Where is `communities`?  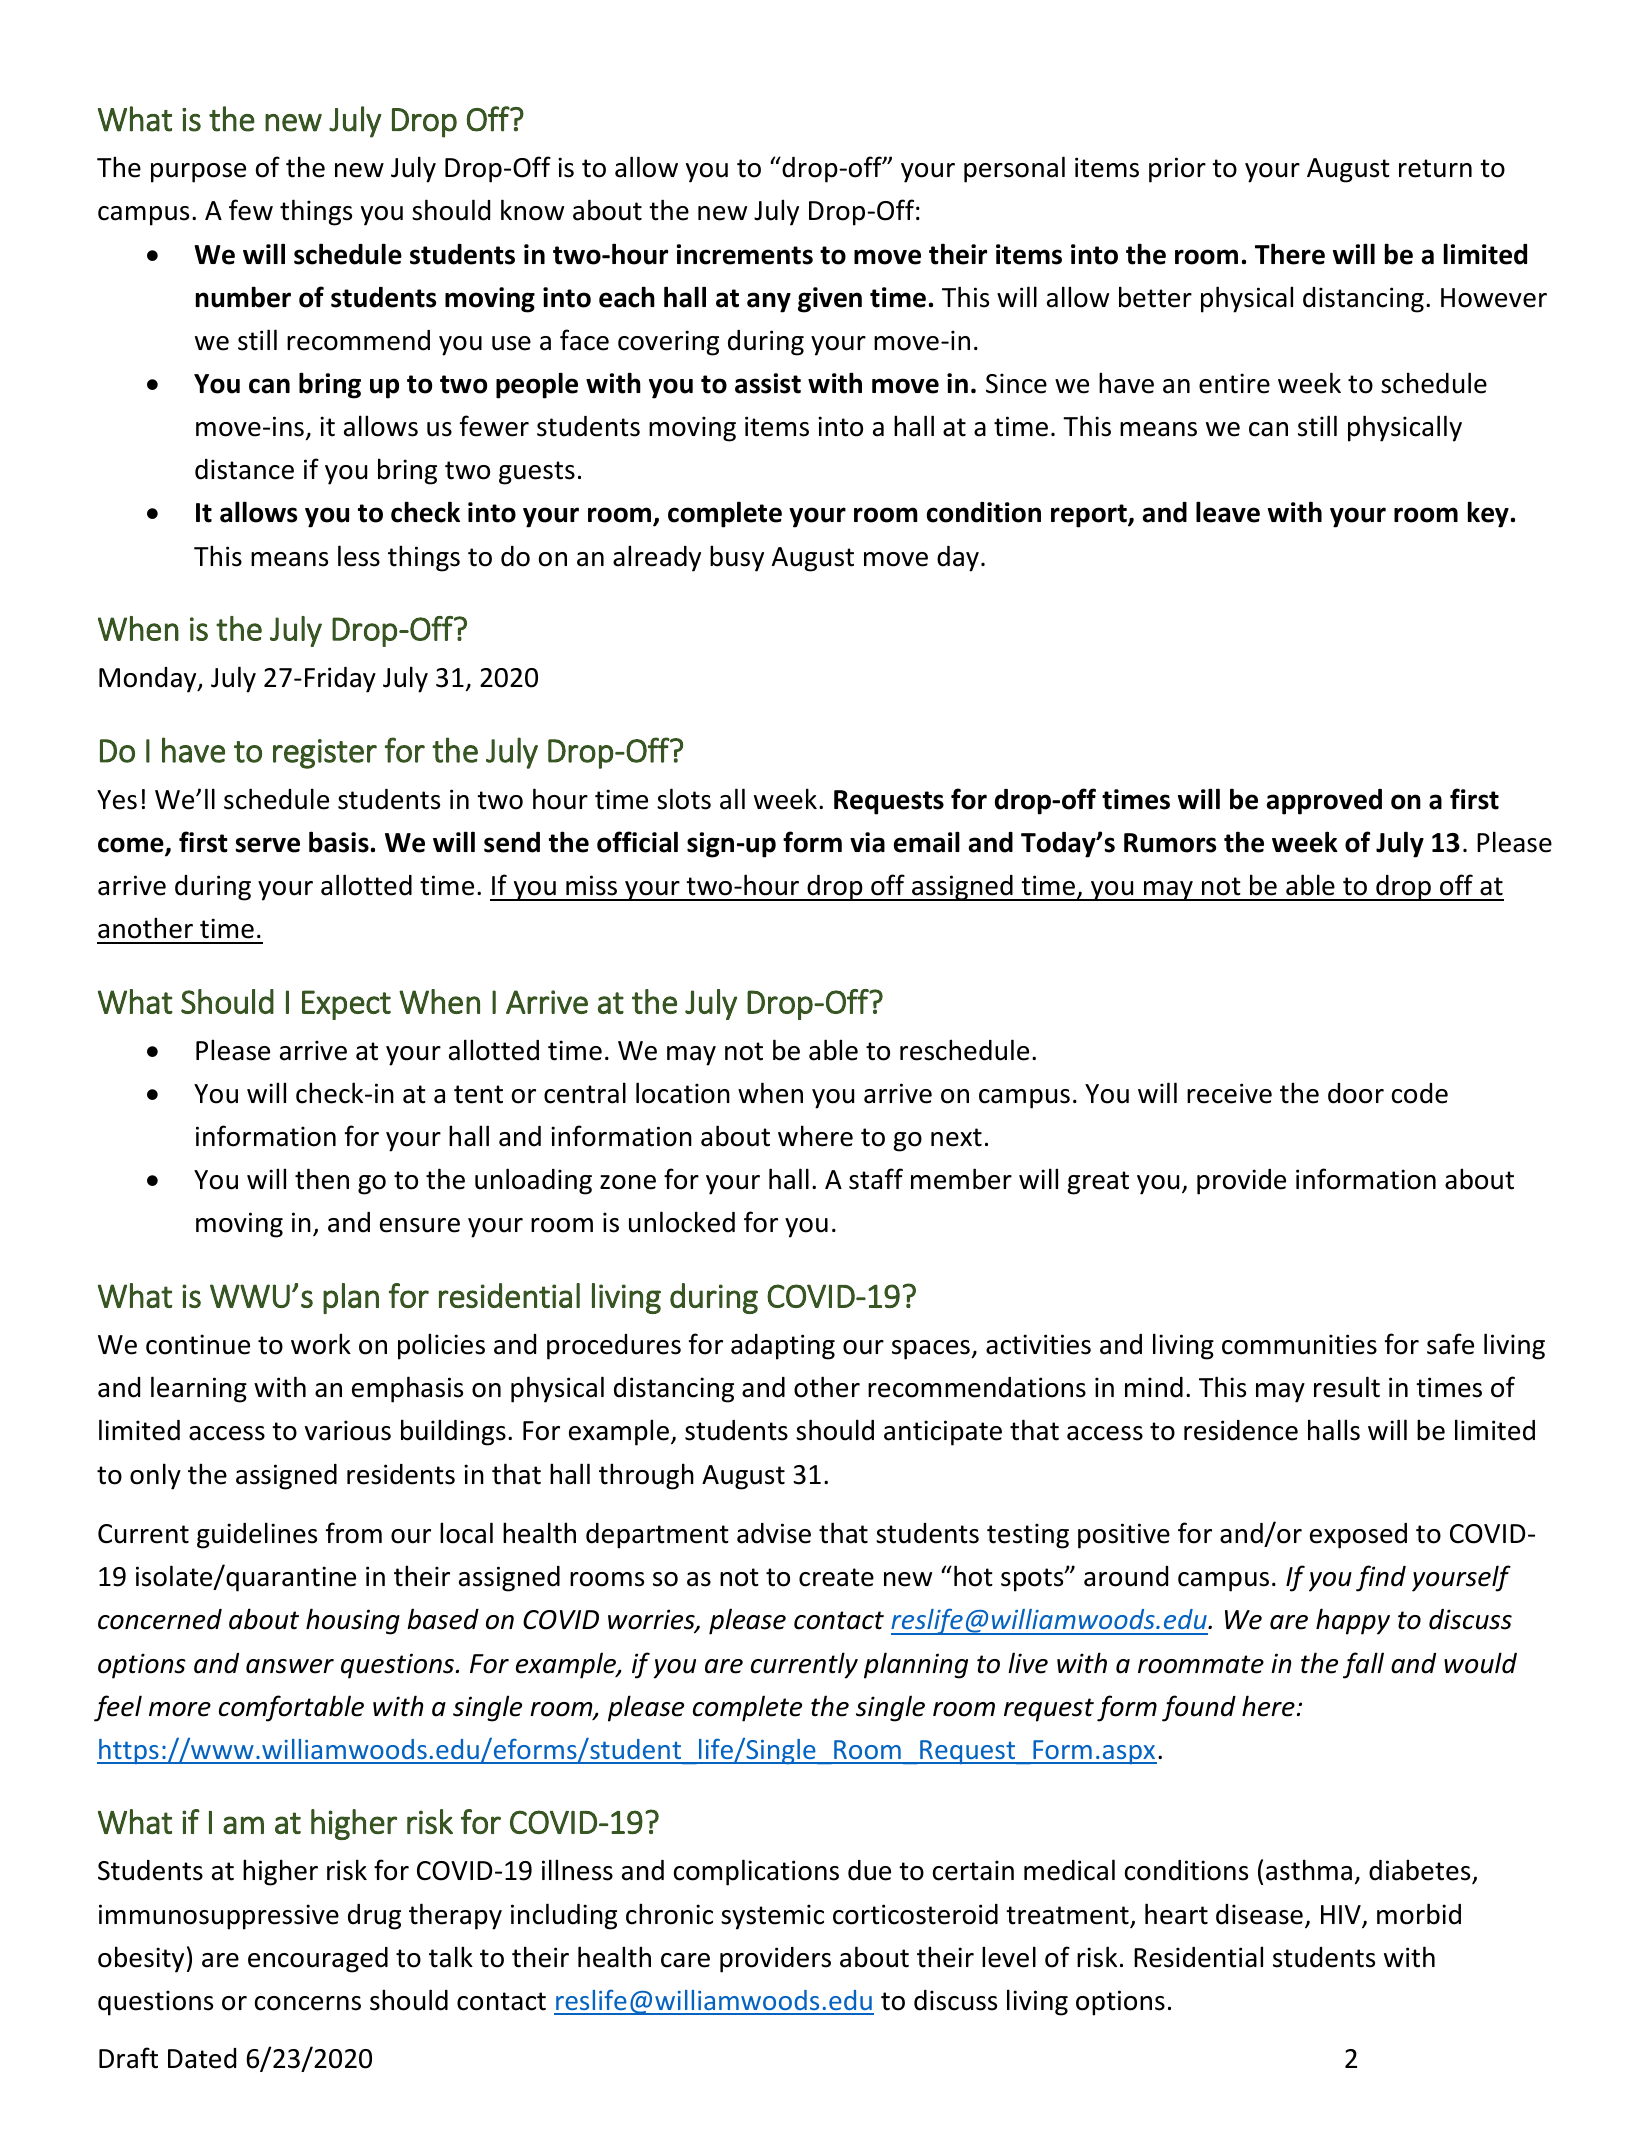 communities is located at coordinates (1299, 1344).
